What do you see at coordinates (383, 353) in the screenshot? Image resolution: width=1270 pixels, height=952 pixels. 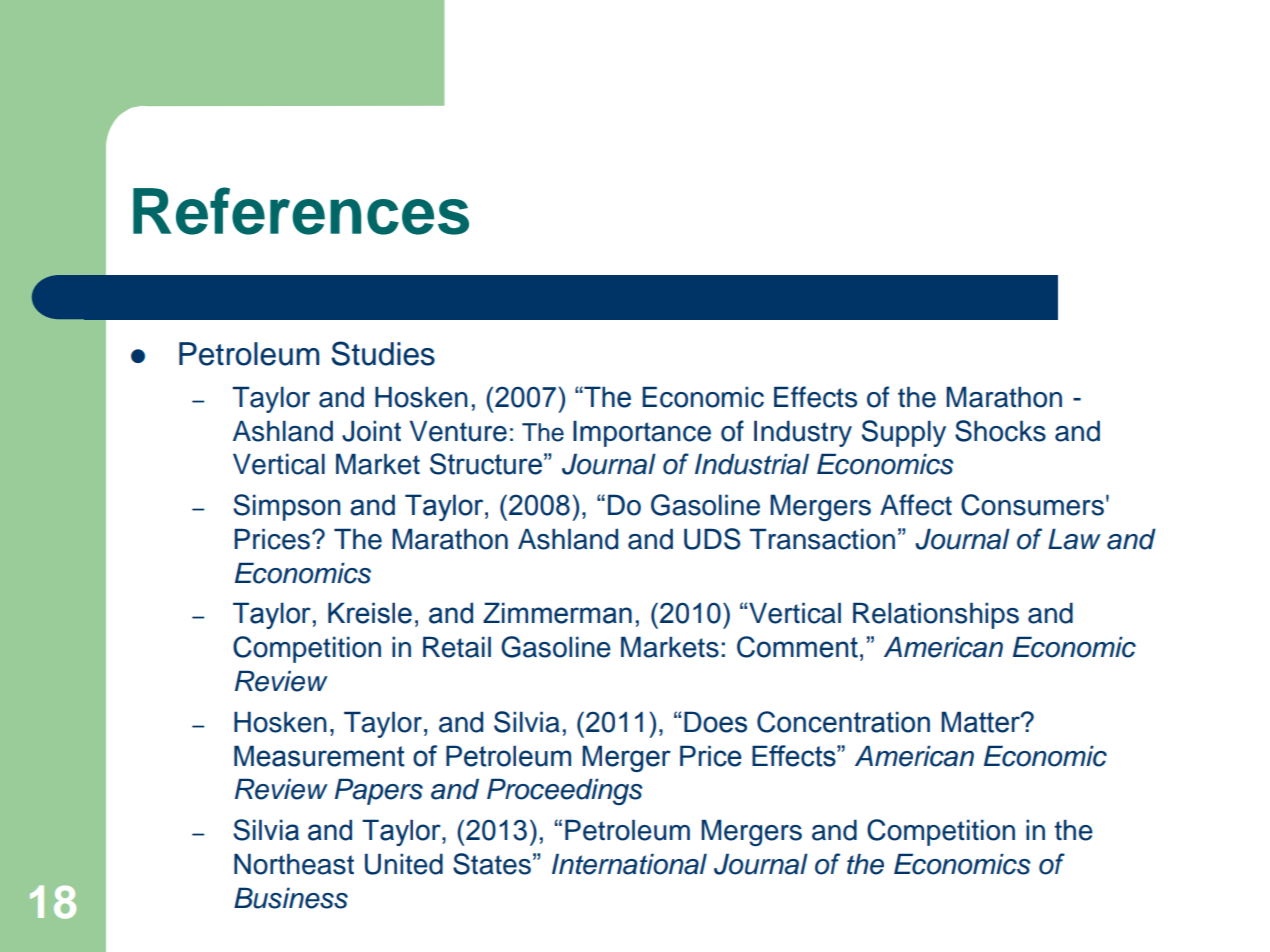 I see `Studies` at bounding box center [383, 353].
